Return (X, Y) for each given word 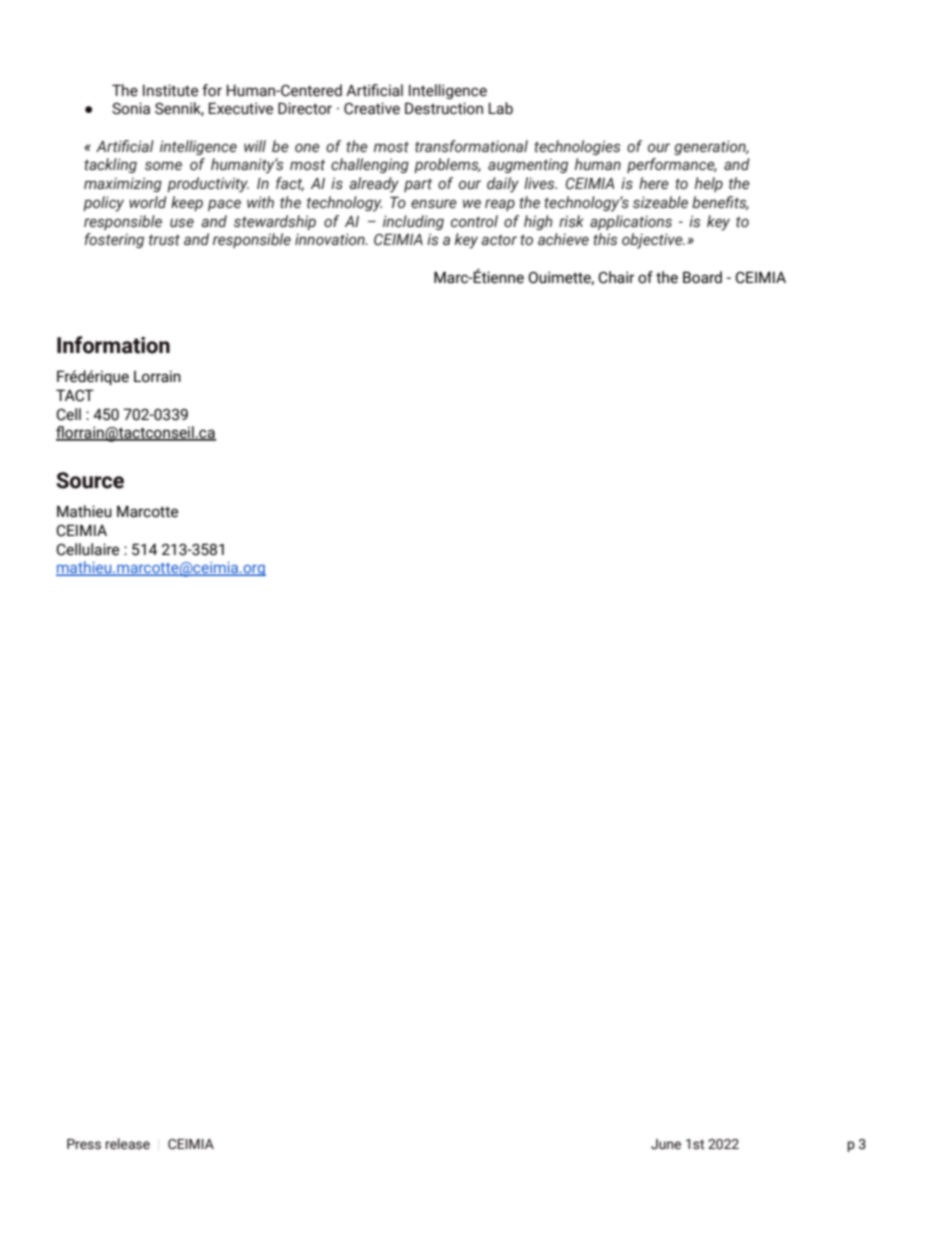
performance (672, 165)
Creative (372, 108)
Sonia (131, 108)
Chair (616, 277)
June (666, 1144)
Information (113, 345)
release (128, 1144)
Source (90, 480)
